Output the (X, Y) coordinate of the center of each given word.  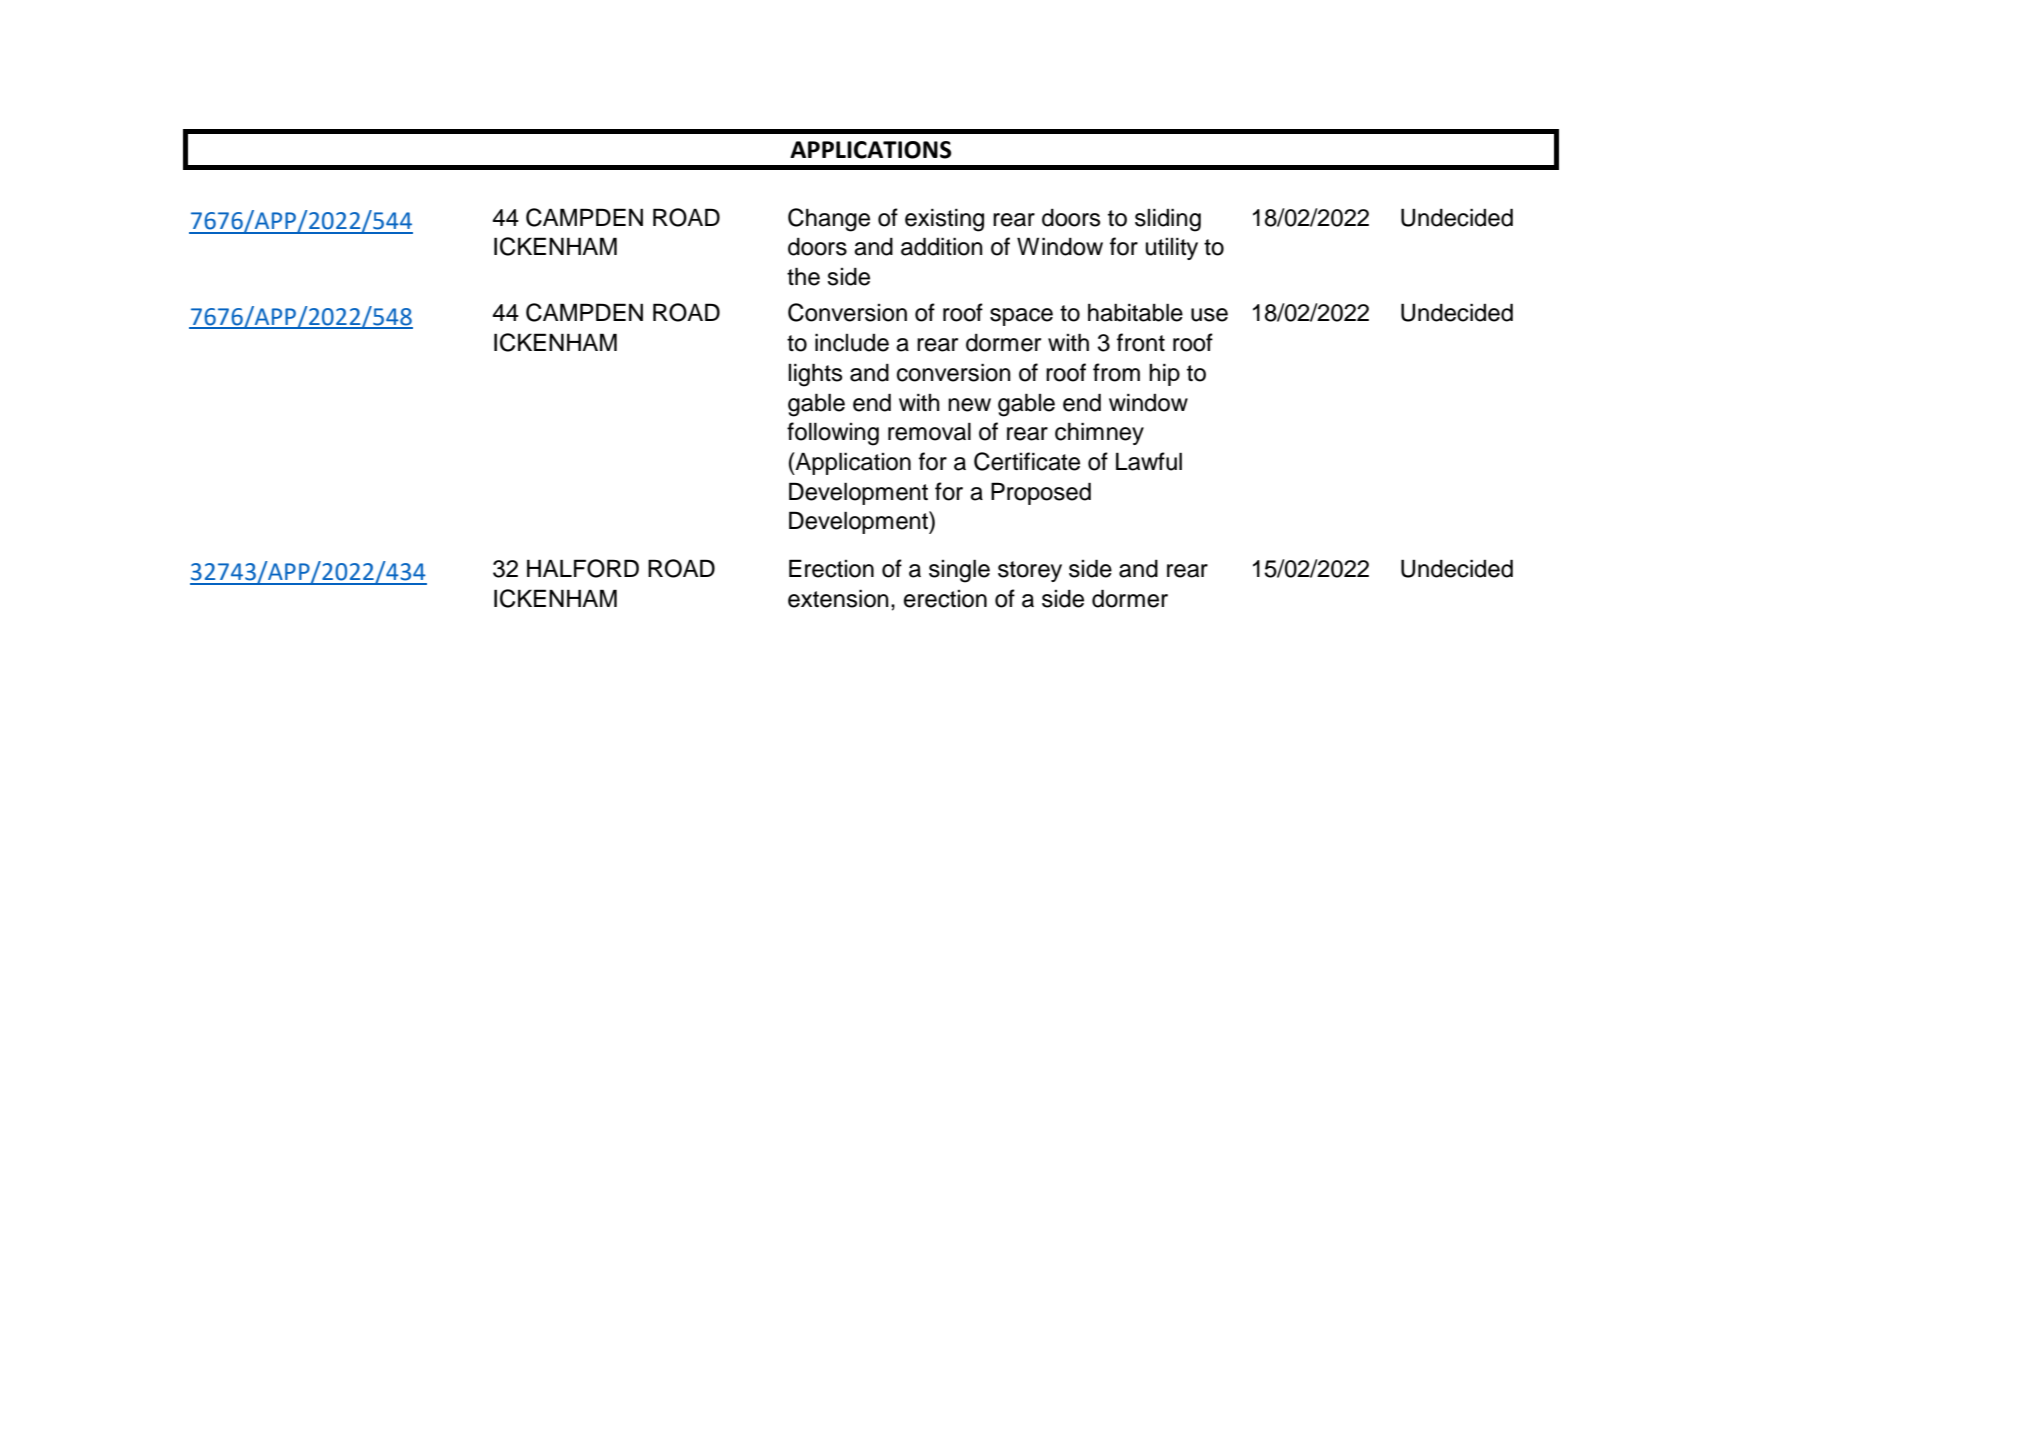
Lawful (1149, 461)
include (852, 342)
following (833, 434)
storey (1030, 571)
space (1021, 317)
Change (829, 220)
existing (944, 220)
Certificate (1027, 461)
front (1141, 342)
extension (838, 598)
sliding (1168, 220)
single (959, 571)
